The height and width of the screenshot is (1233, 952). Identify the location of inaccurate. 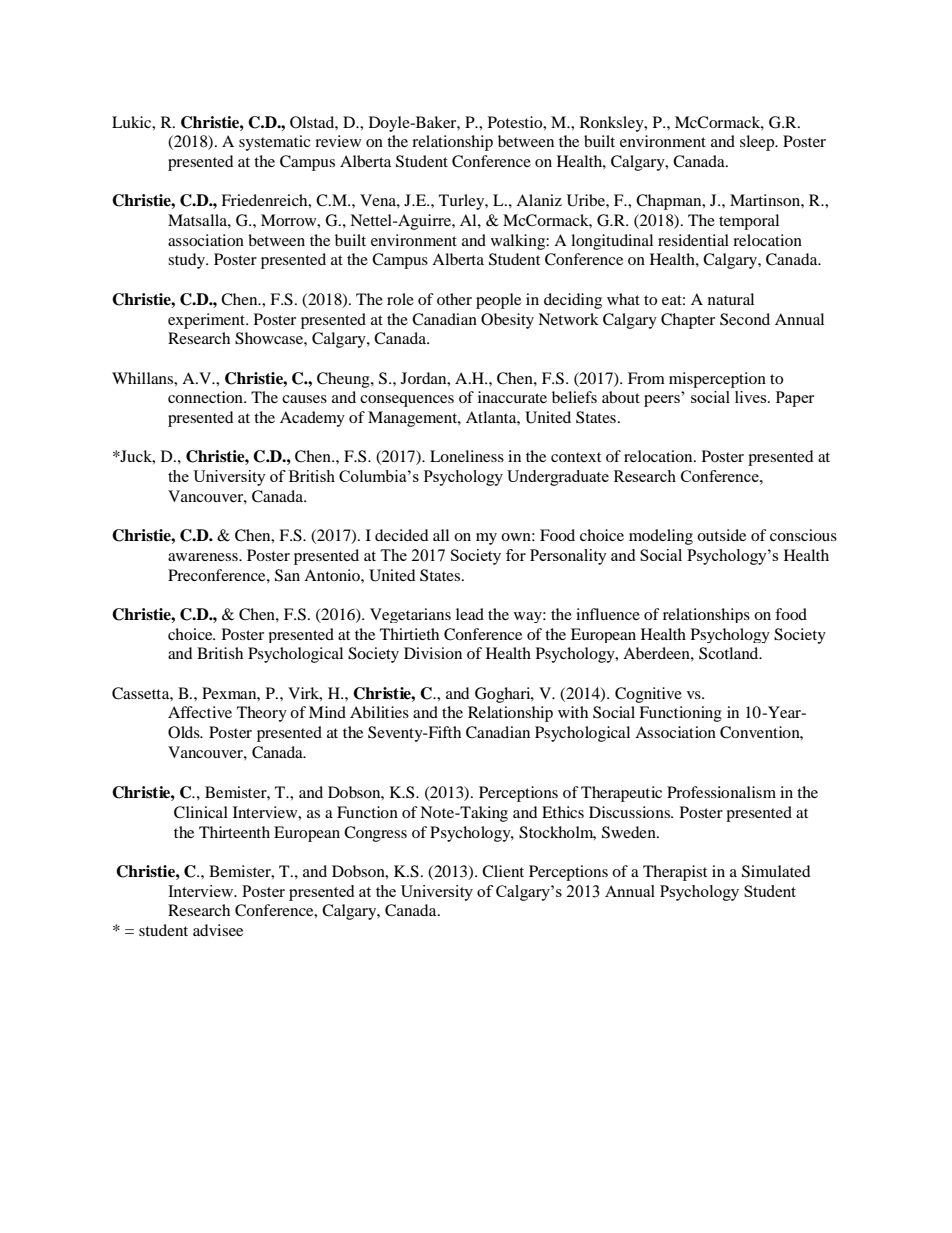
(512, 397).
